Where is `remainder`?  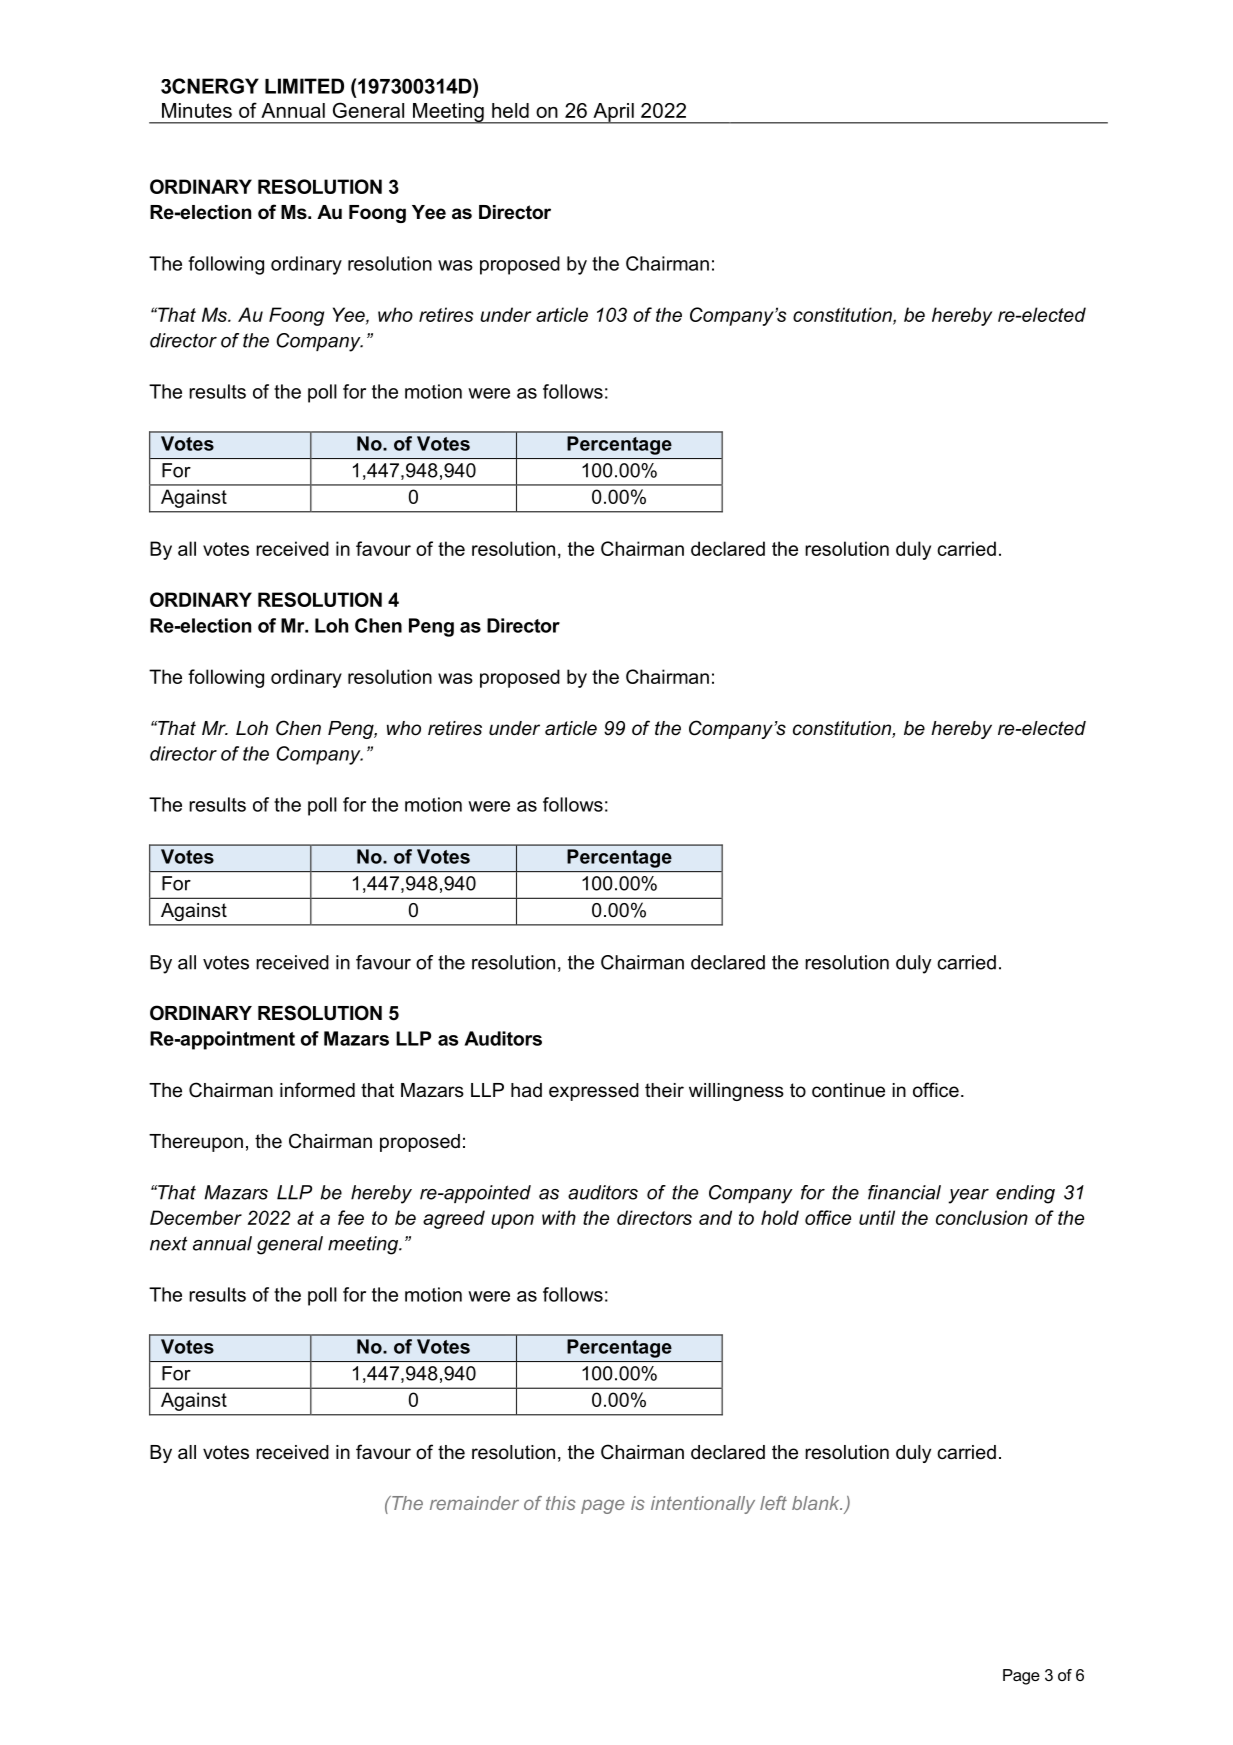
remainder is located at coordinates (474, 1503).
